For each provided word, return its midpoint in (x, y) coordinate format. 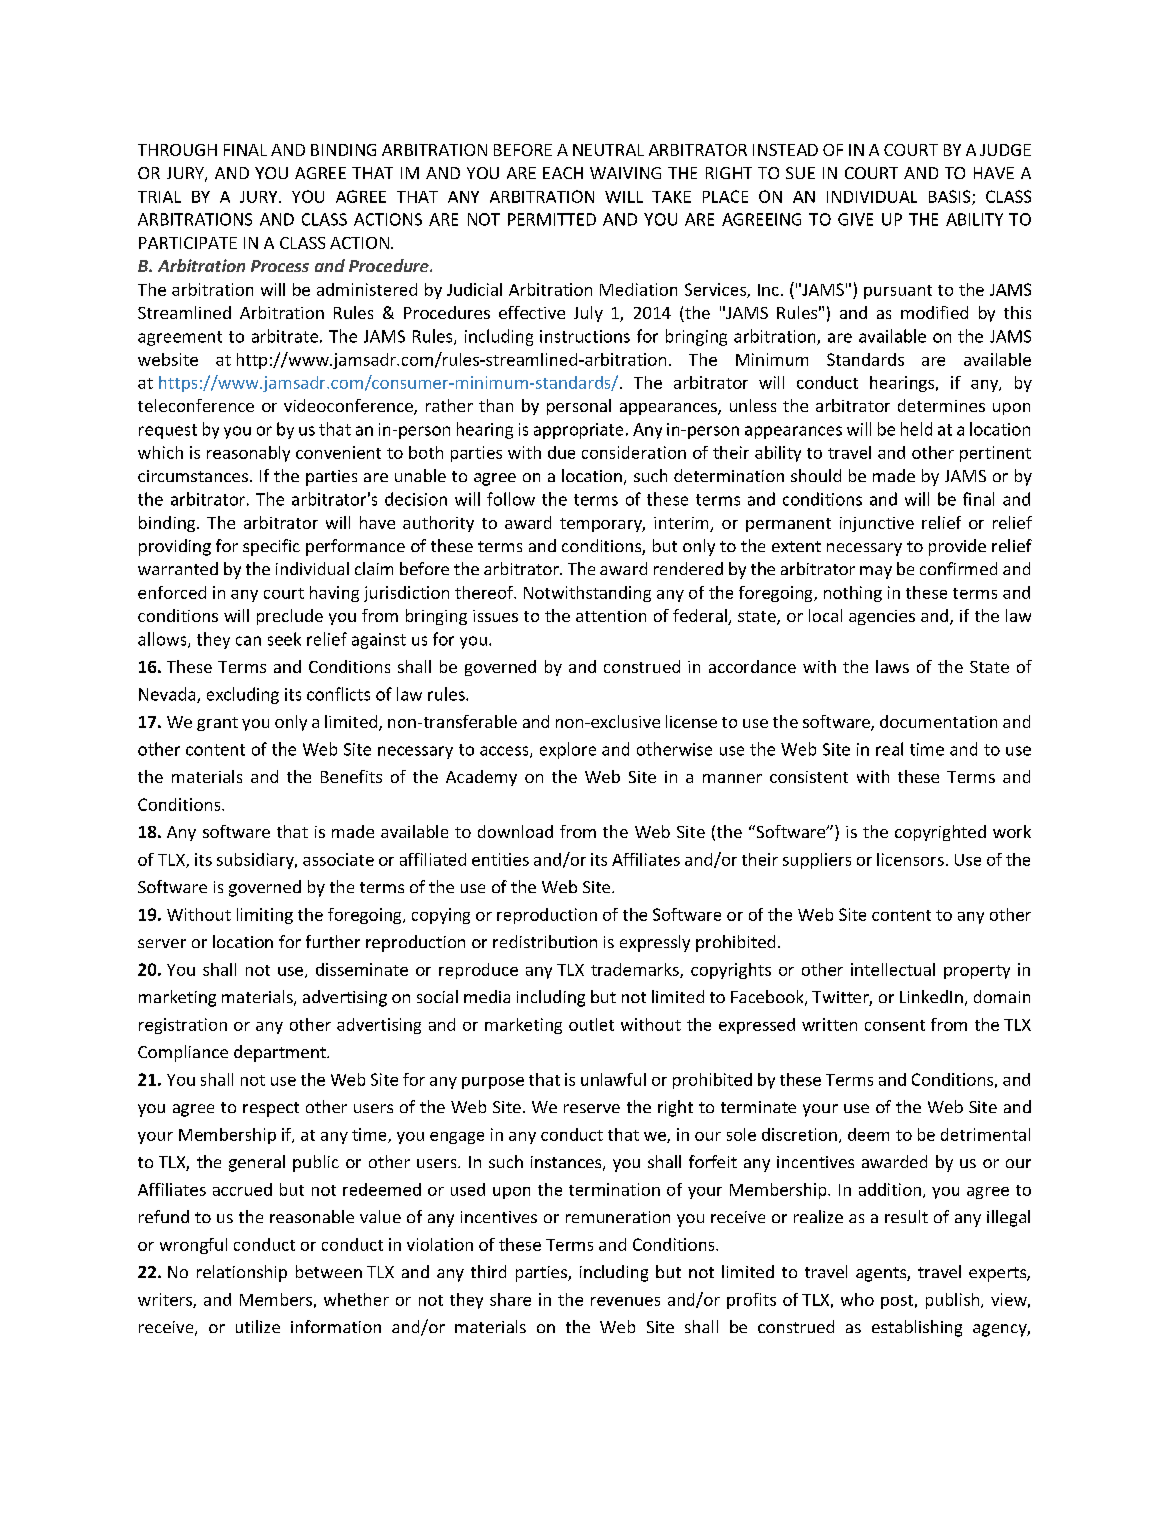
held (916, 429)
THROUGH (177, 150)
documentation (938, 721)
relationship (242, 1273)
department (281, 1053)
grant (217, 724)
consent (895, 1025)
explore (568, 750)
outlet (591, 1024)
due (561, 452)
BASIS (951, 197)
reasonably (248, 454)
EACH (563, 173)
